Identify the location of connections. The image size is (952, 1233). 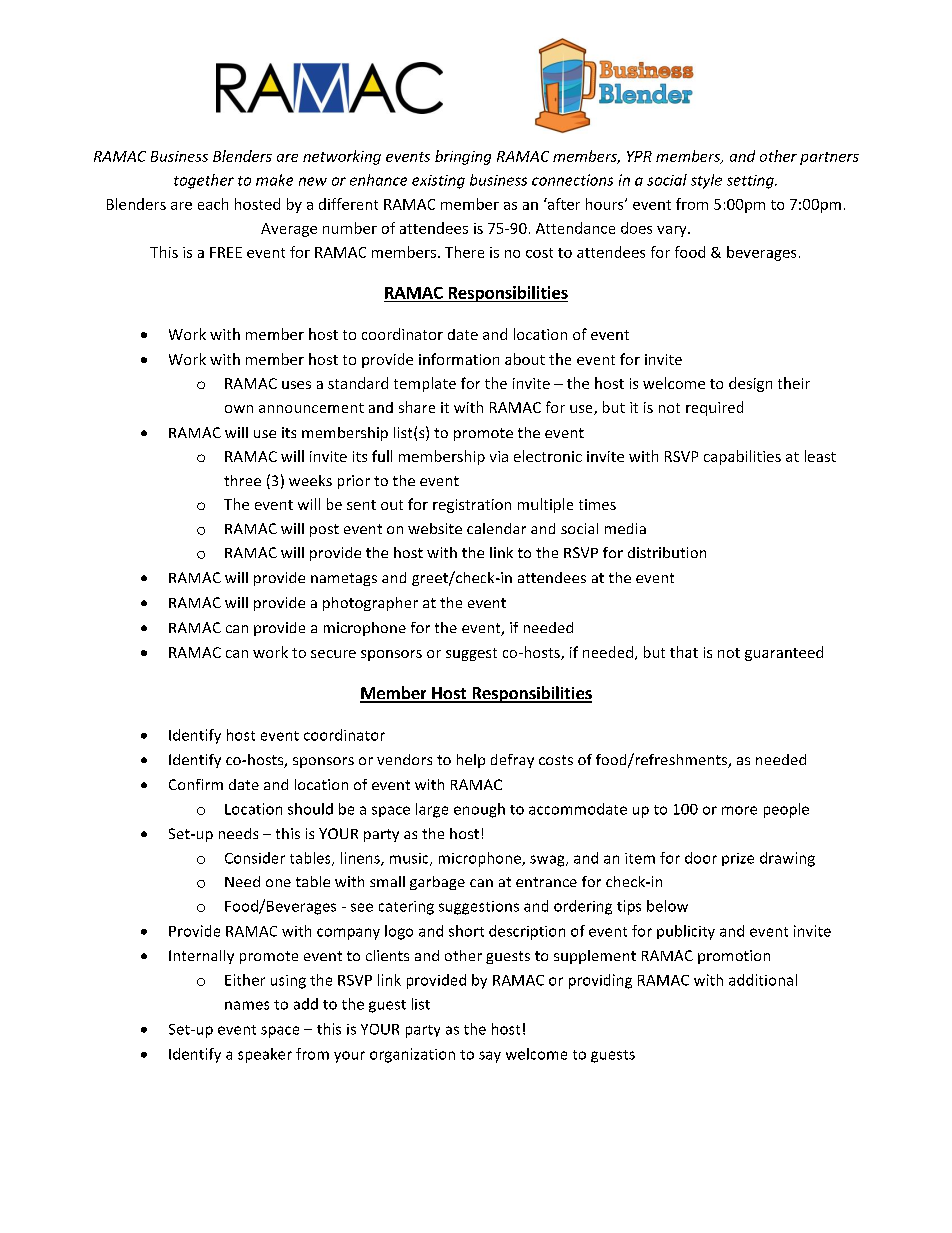
(572, 180).
